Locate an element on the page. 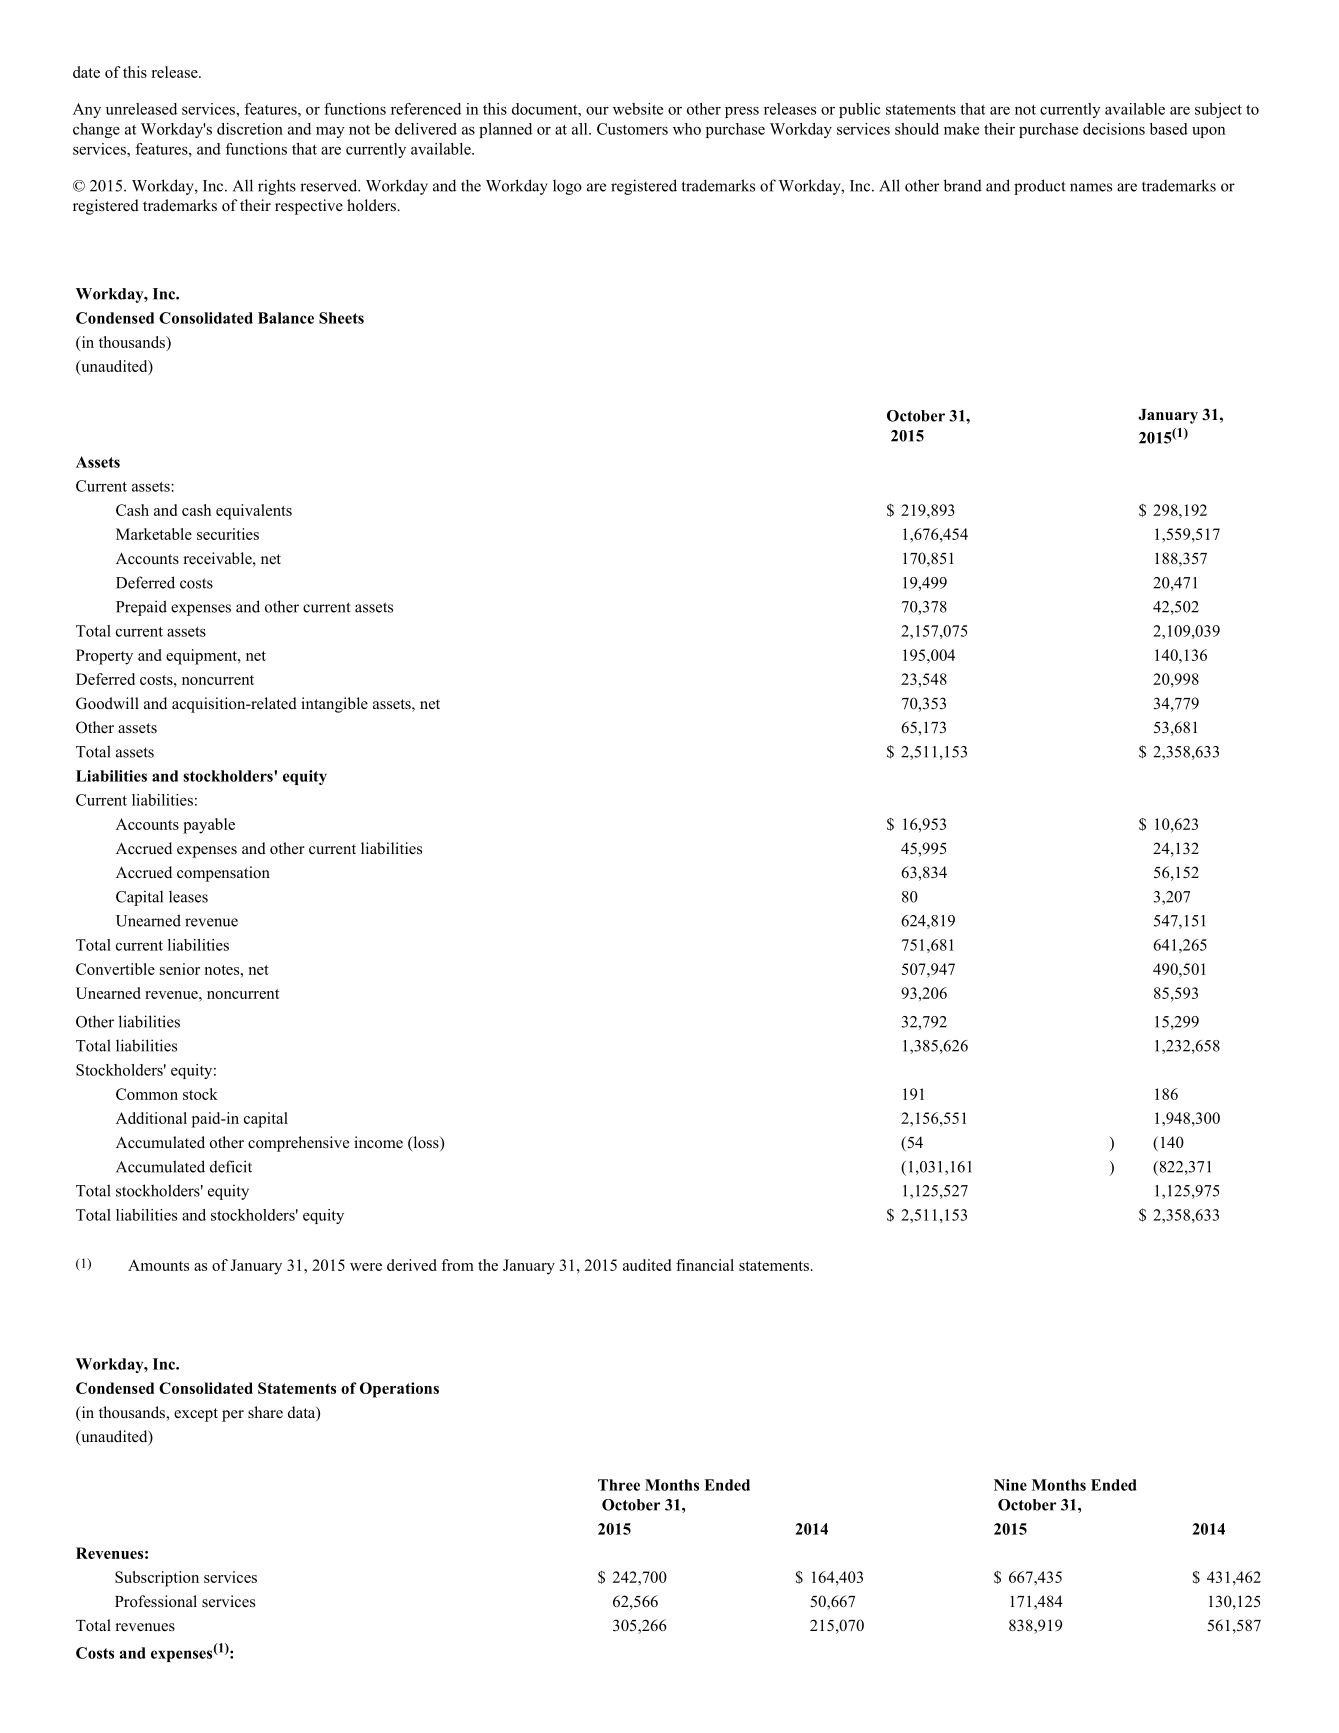 The height and width of the document is (1733, 1339). product is located at coordinates (1040, 187).
